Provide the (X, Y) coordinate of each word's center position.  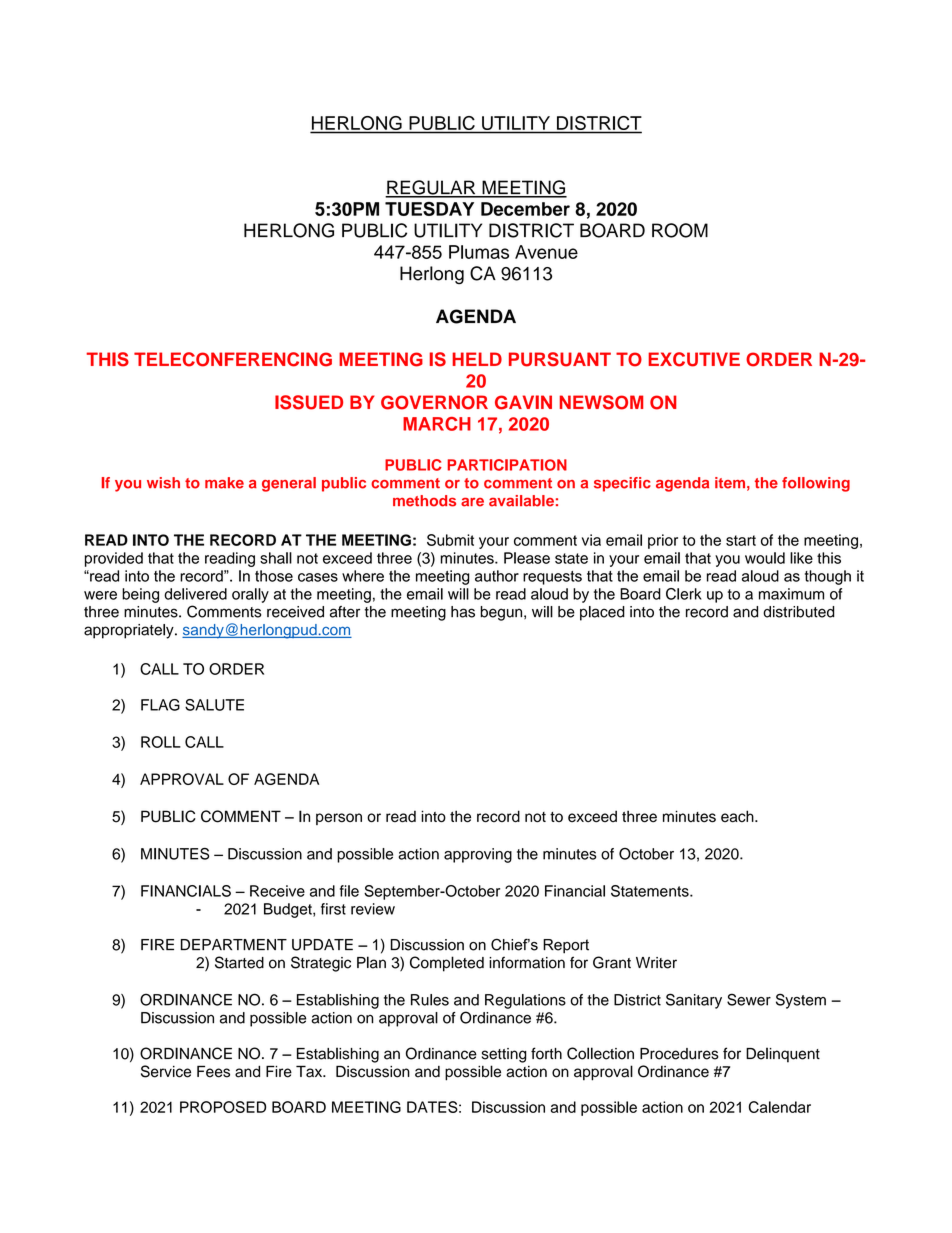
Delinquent (783, 1055)
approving (478, 855)
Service (166, 1071)
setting (504, 1055)
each (738, 816)
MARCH (437, 424)
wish (163, 483)
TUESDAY (429, 209)
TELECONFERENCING (233, 359)
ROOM (680, 230)
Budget (289, 910)
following (816, 484)
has (463, 612)
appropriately (130, 631)
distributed (799, 612)
